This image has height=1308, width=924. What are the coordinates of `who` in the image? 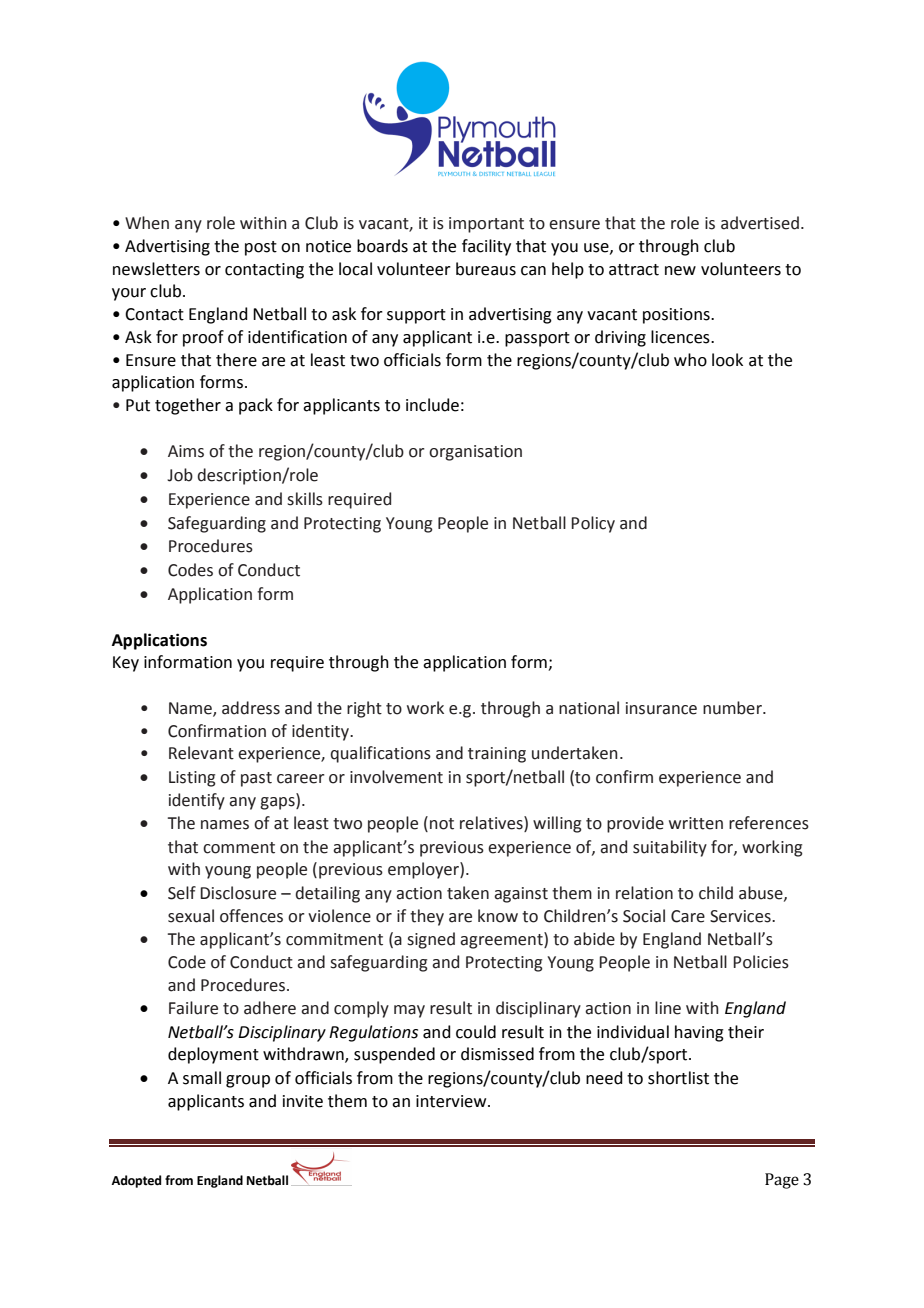 It's located at (690, 360).
